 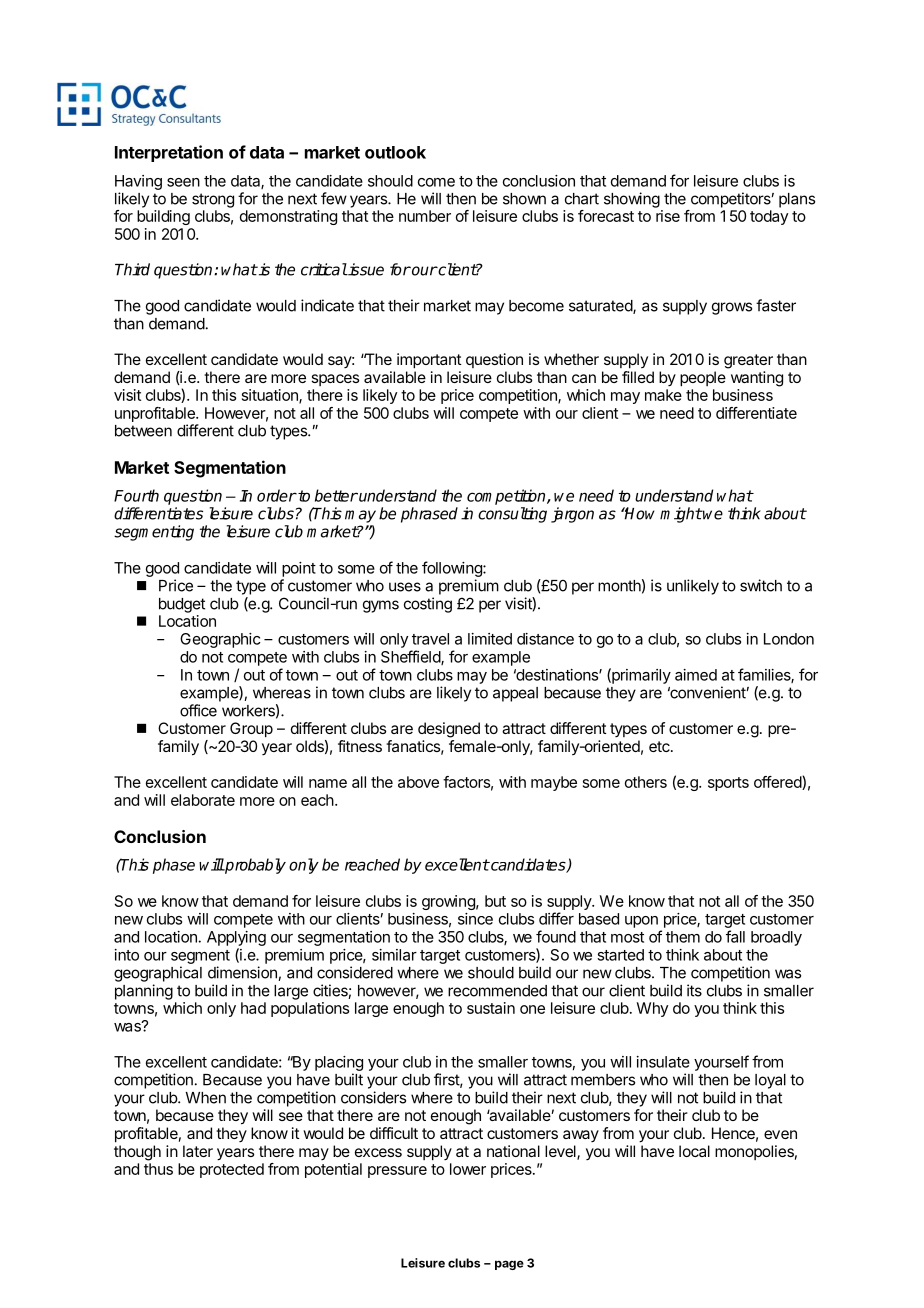 What do you see at coordinates (198, 710) in the screenshot?
I see `office` at bounding box center [198, 710].
